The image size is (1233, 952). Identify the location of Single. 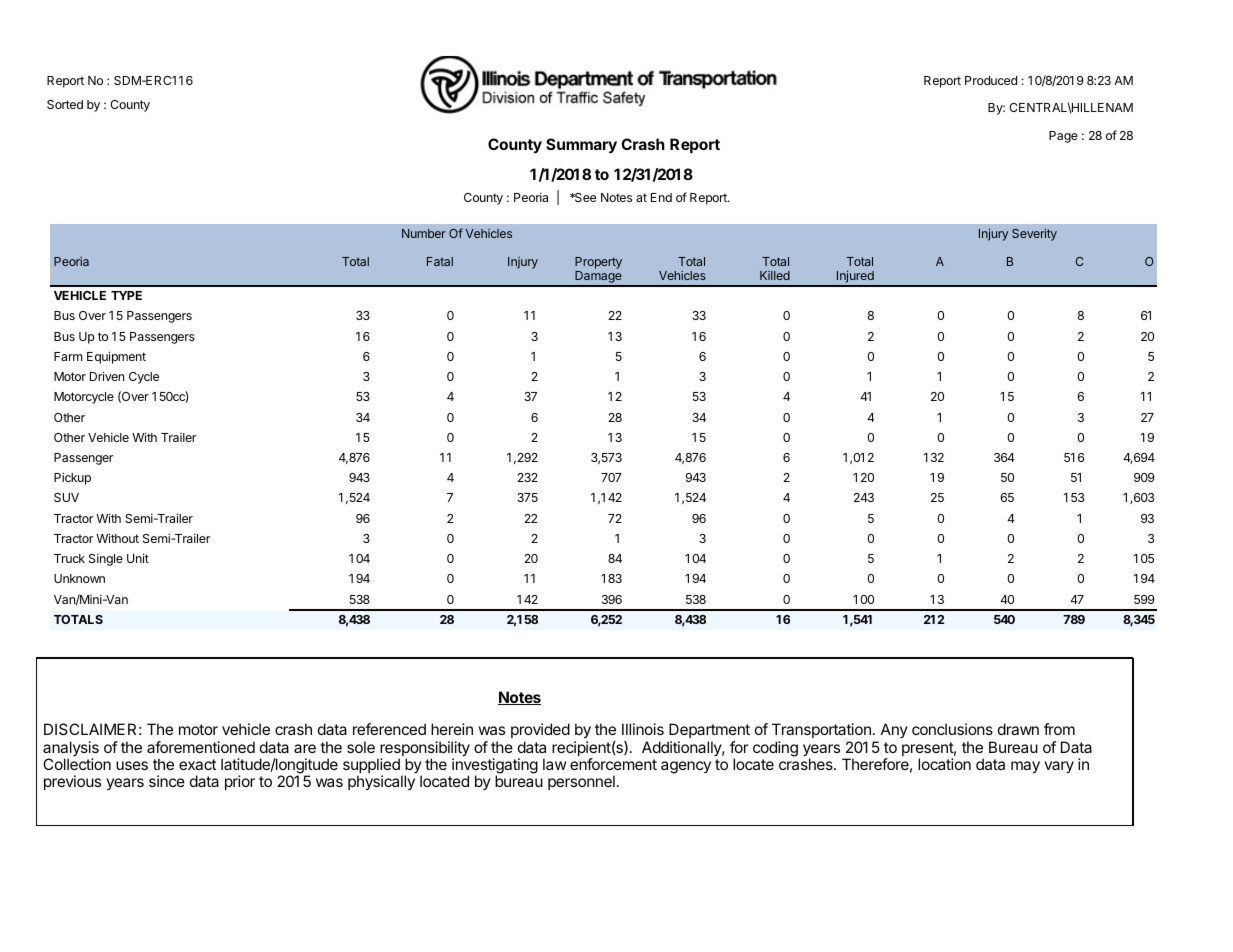
(106, 559).
